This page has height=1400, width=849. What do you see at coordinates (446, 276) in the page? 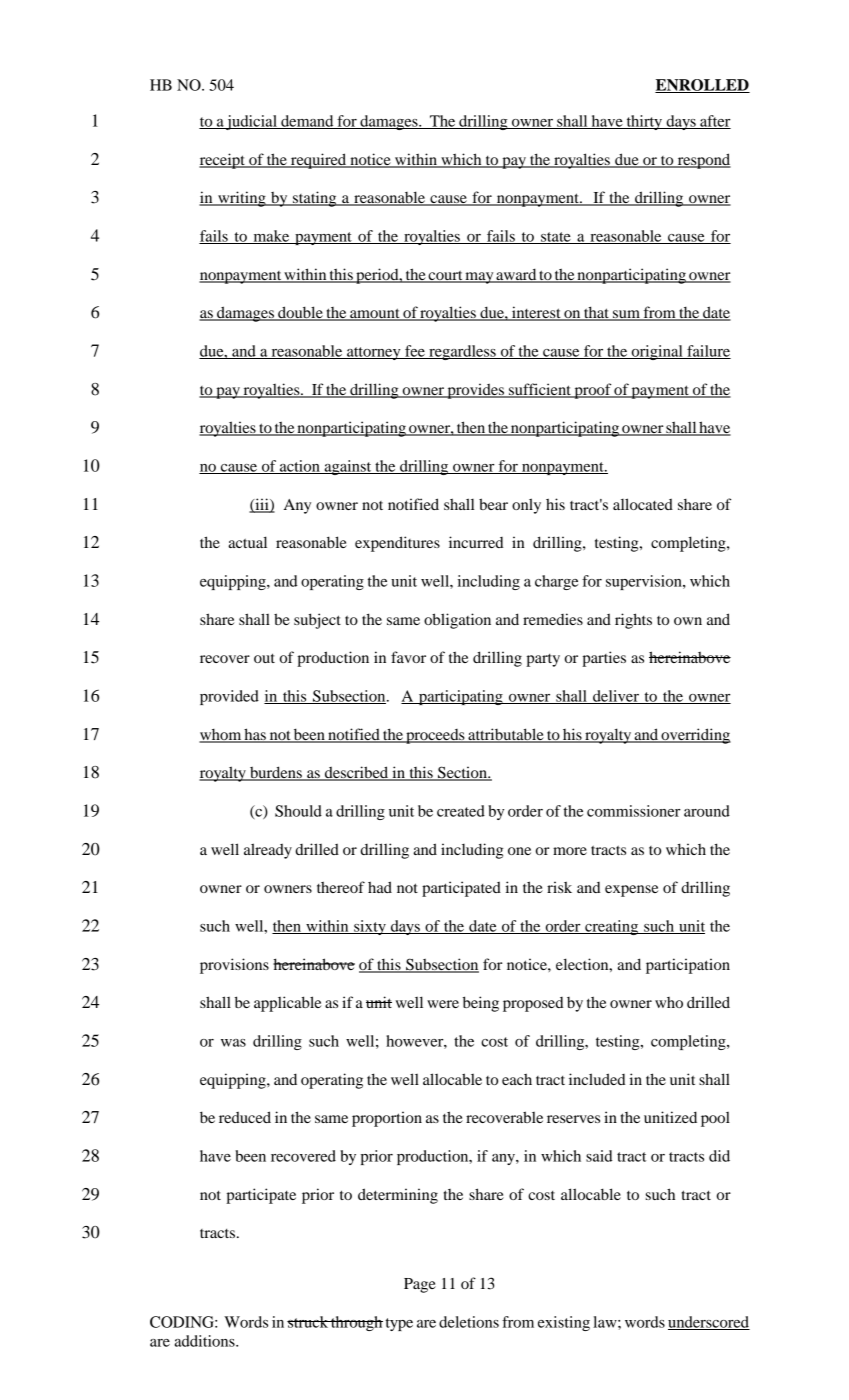
I see `court` at bounding box center [446, 276].
